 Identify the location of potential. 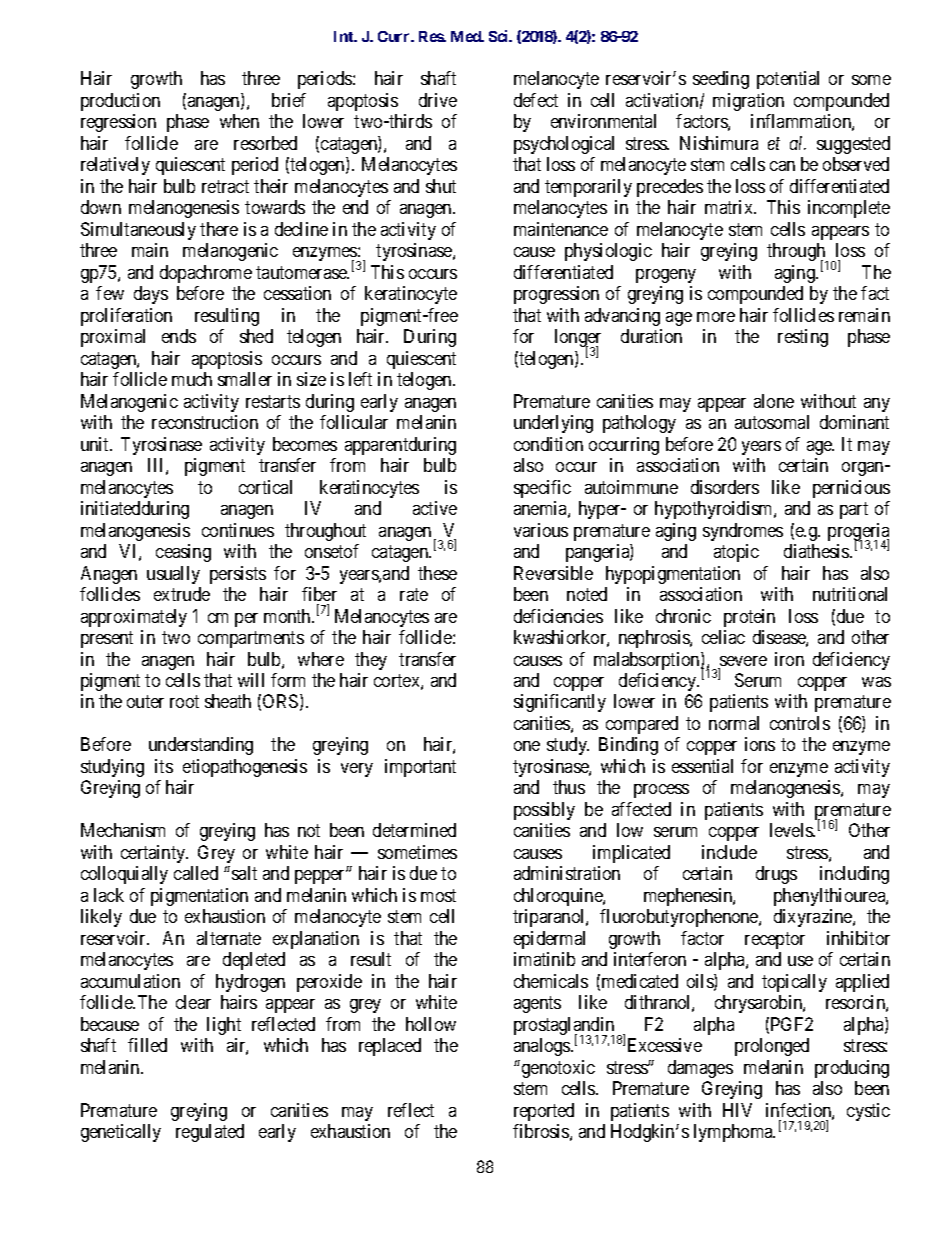
(788, 80).
